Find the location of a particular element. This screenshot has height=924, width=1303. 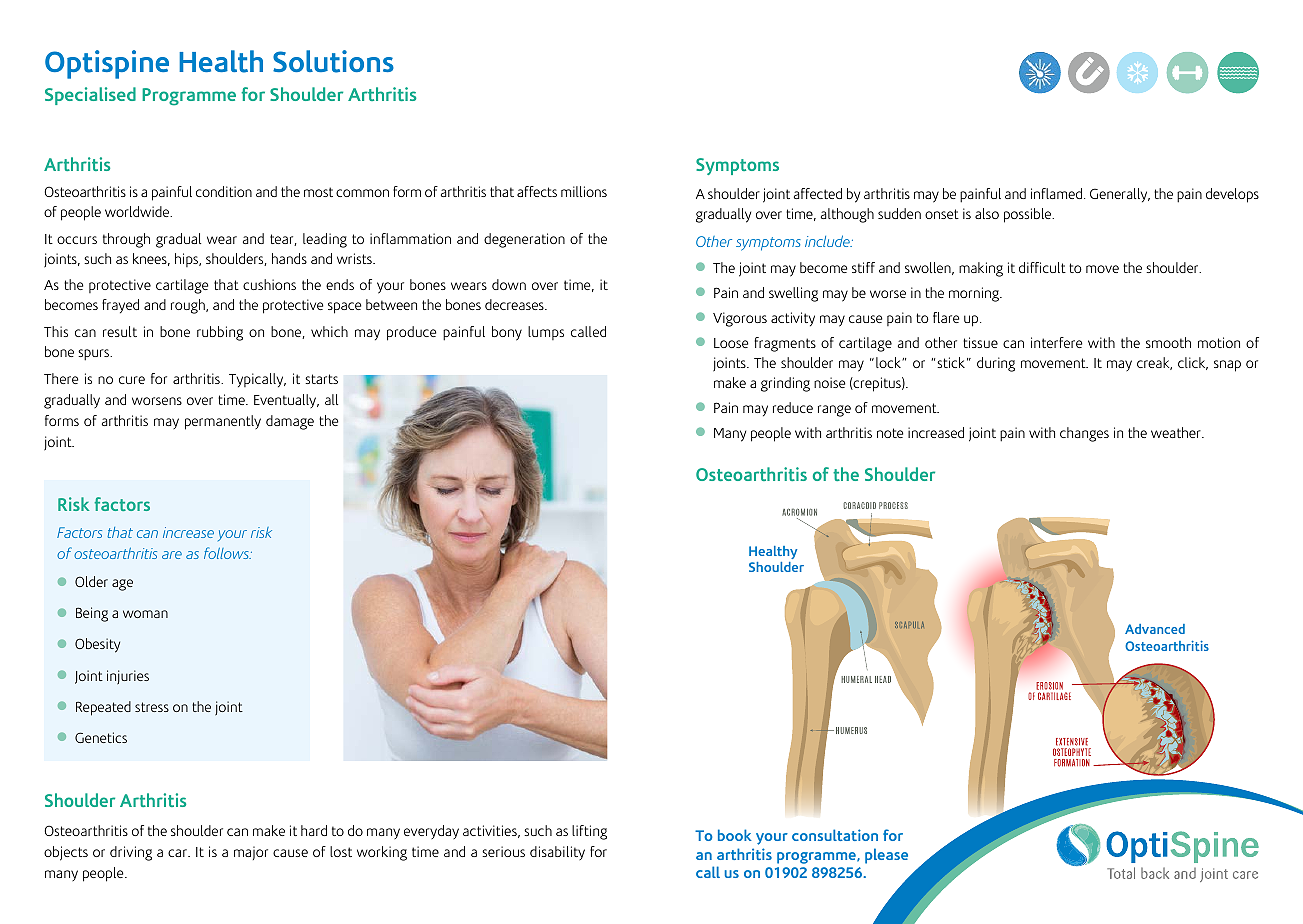

Solutions is located at coordinates (333, 61).
